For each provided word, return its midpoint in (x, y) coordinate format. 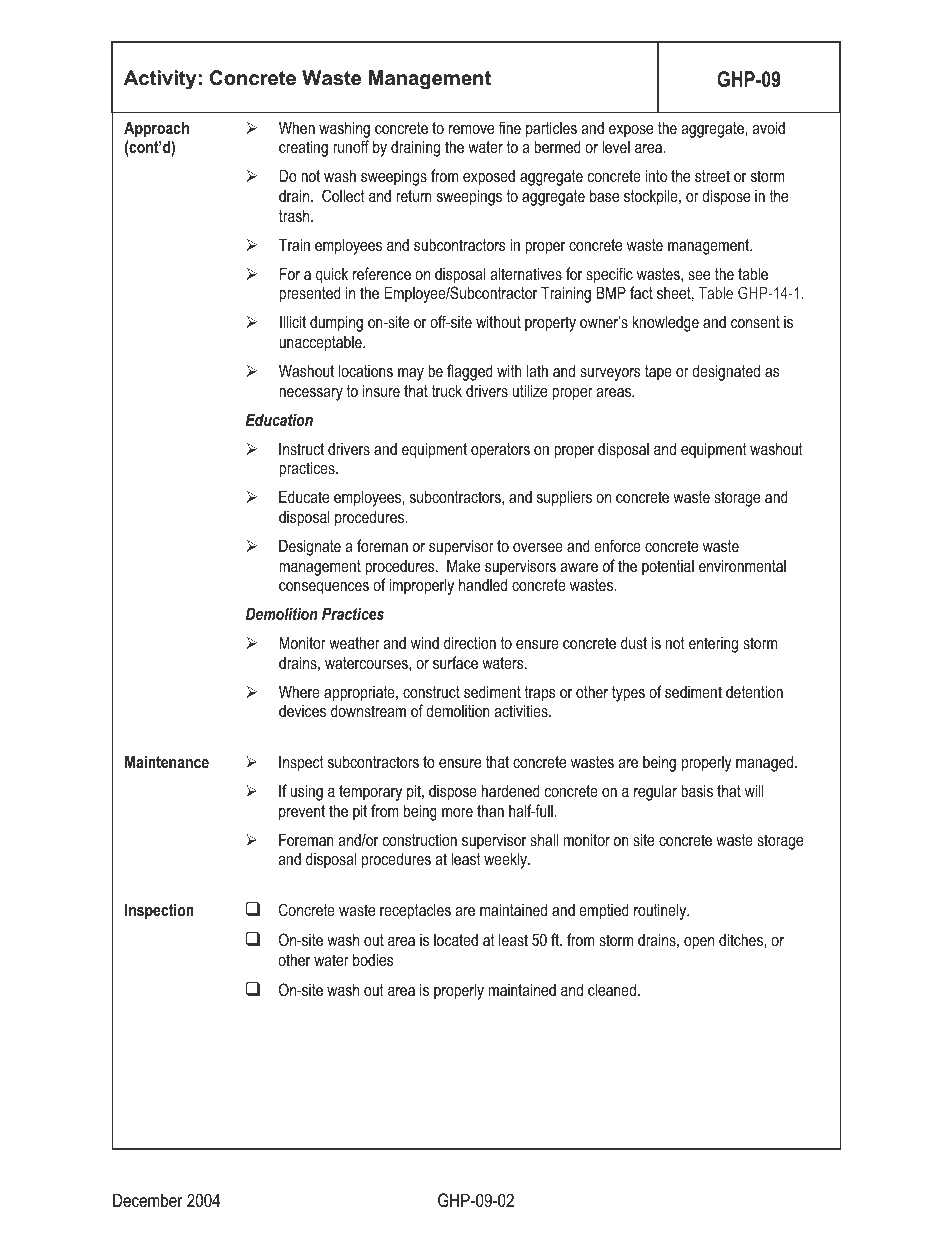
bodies (373, 959)
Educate (304, 496)
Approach (156, 129)
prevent (302, 813)
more (457, 812)
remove (471, 129)
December (148, 1200)
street (712, 176)
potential (668, 568)
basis (697, 790)
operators (500, 451)
